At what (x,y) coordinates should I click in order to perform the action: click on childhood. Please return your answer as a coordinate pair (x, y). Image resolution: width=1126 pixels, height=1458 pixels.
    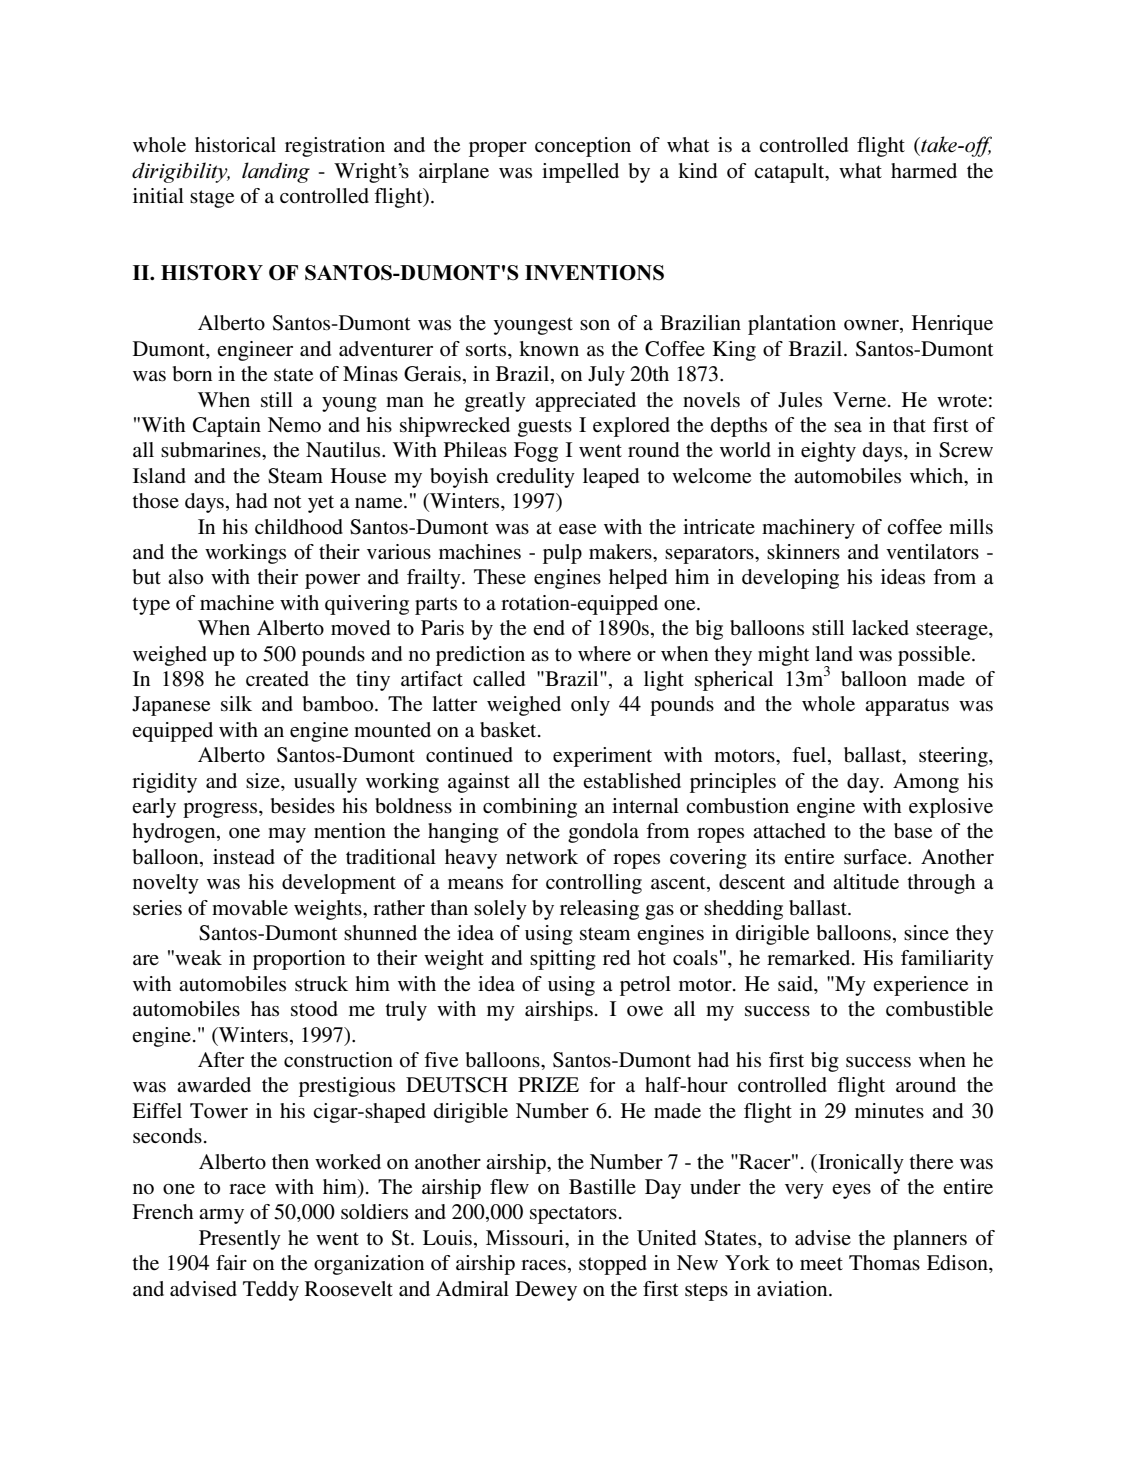
    Looking at the image, I should click on (299, 527).
